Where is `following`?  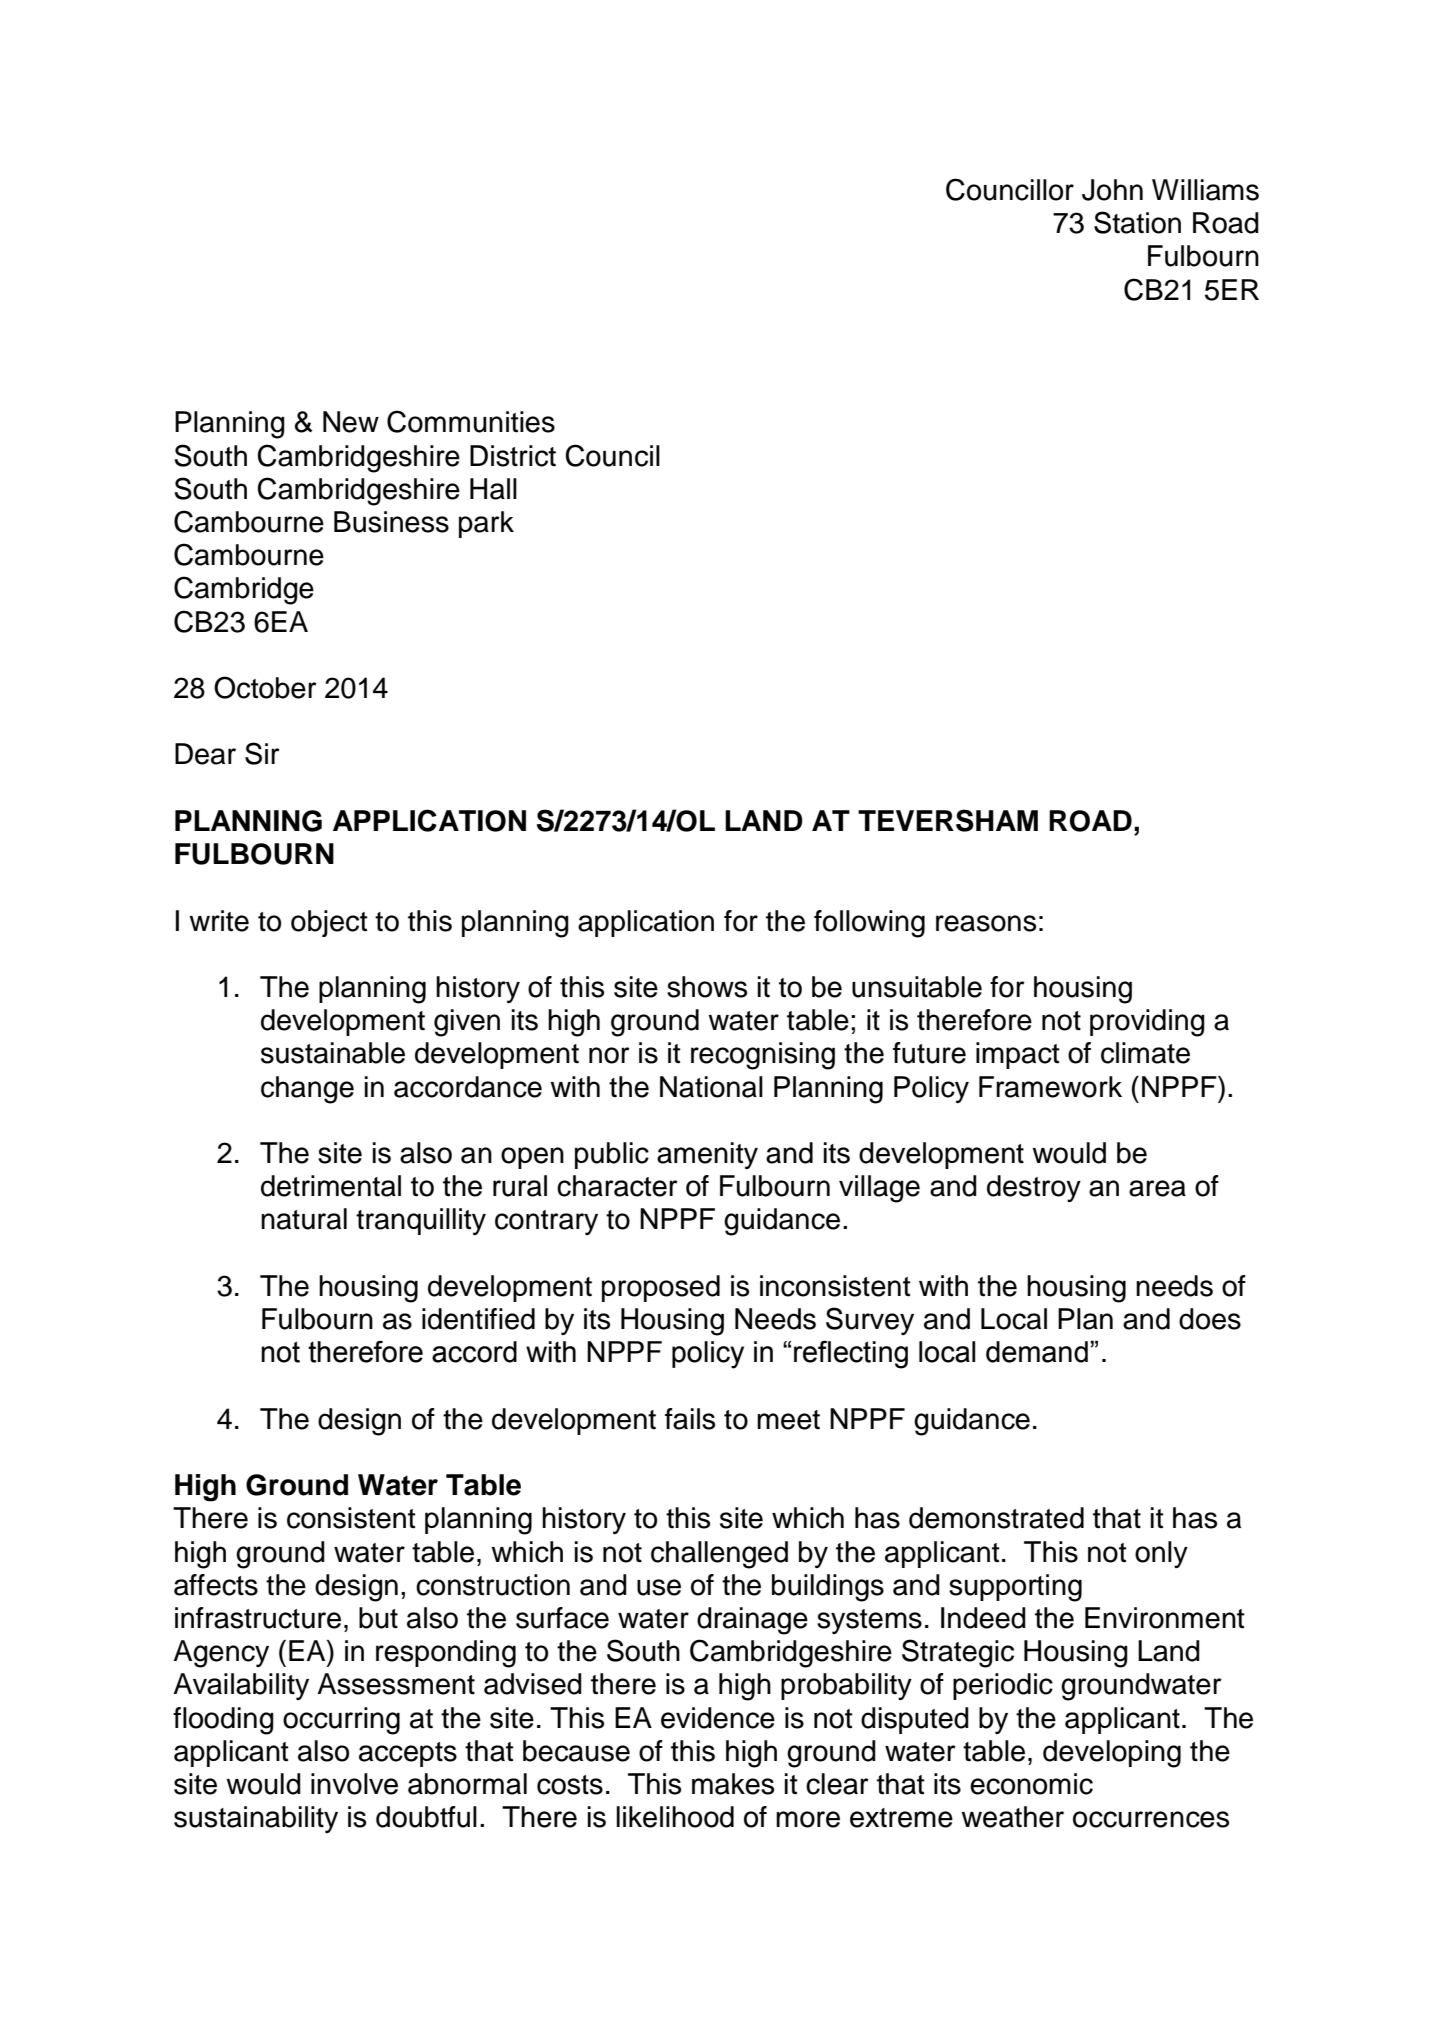
following is located at coordinates (869, 924).
